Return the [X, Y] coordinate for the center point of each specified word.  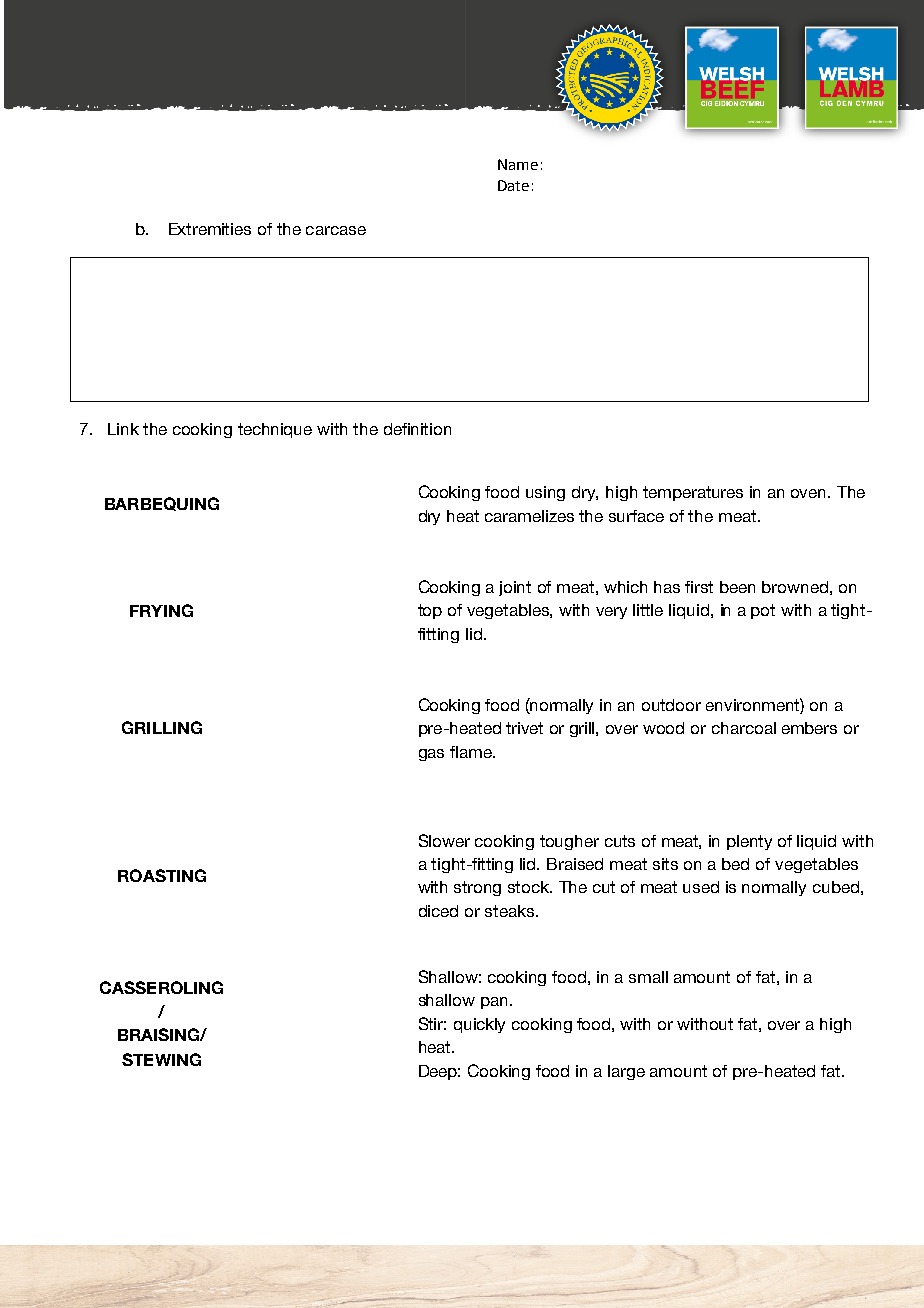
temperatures [693, 493]
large [626, 1072]
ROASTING [162, 875]
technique [275, 430]
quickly [479, 1025]
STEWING [161, 1059]
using [545, 493]
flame [472, 752]
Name [518, 164]
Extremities [210, 229]
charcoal [744, 728]
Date [513, 185]
